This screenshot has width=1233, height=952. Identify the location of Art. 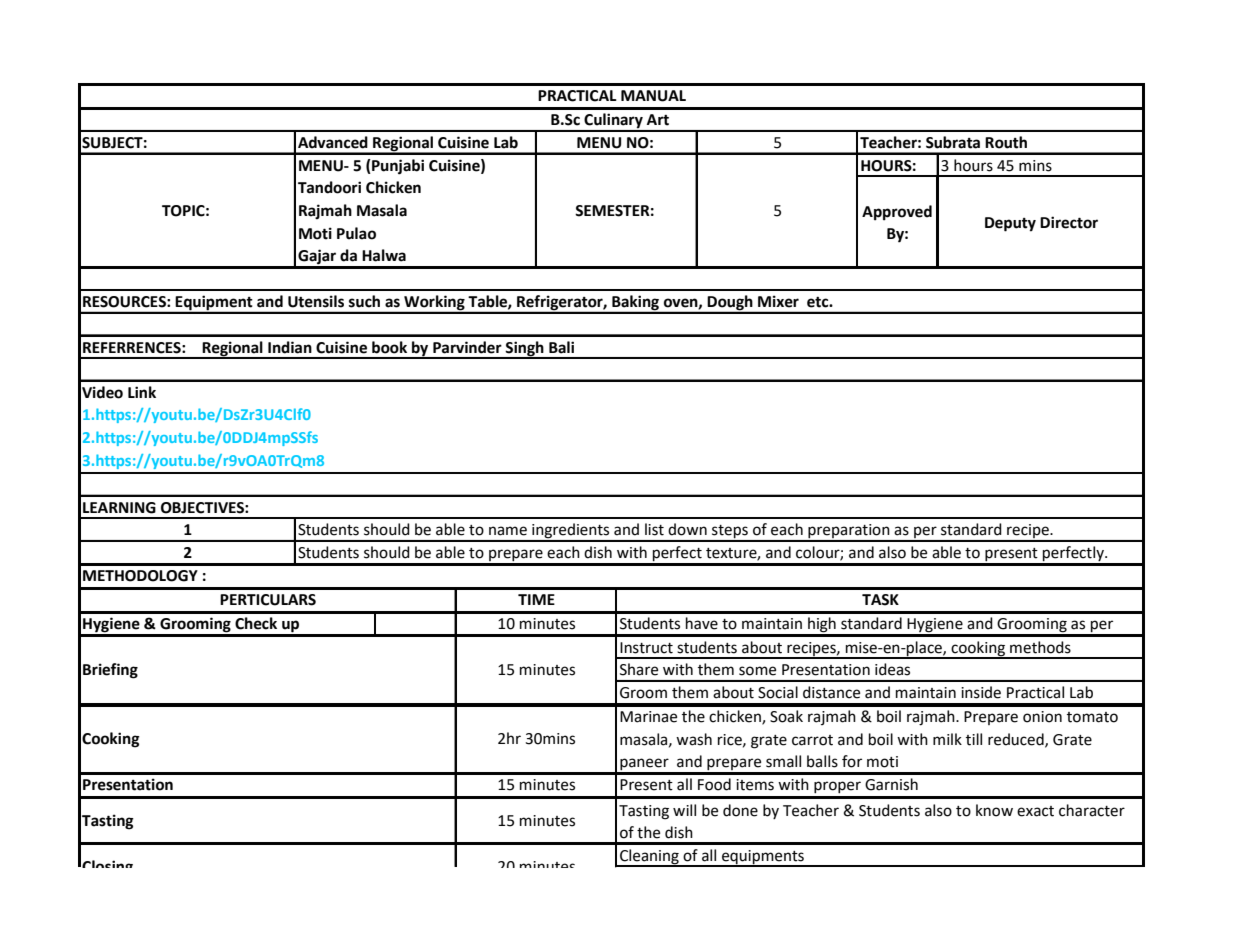
(658, 120).
